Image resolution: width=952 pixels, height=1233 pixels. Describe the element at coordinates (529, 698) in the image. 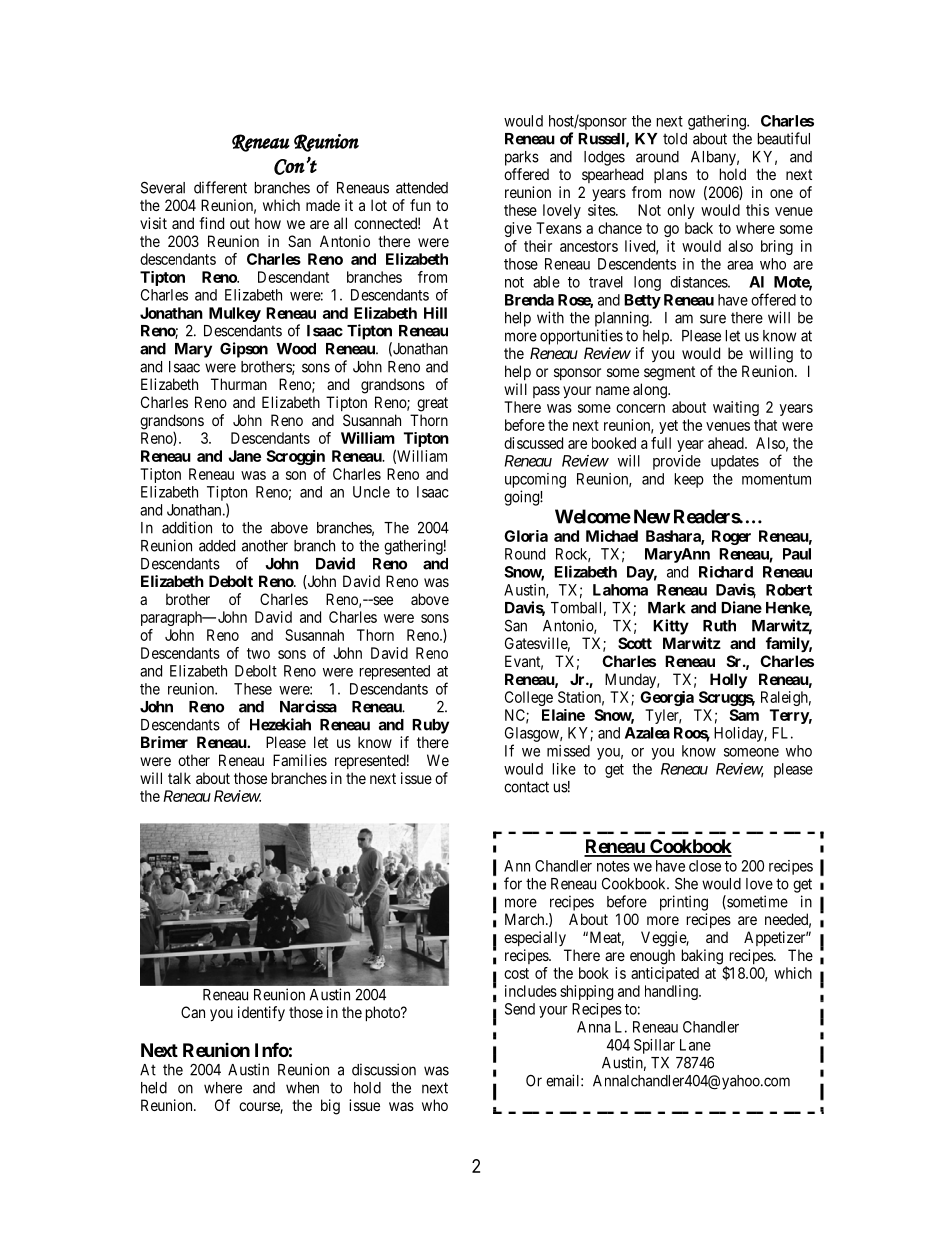

I see `College` at that location.
